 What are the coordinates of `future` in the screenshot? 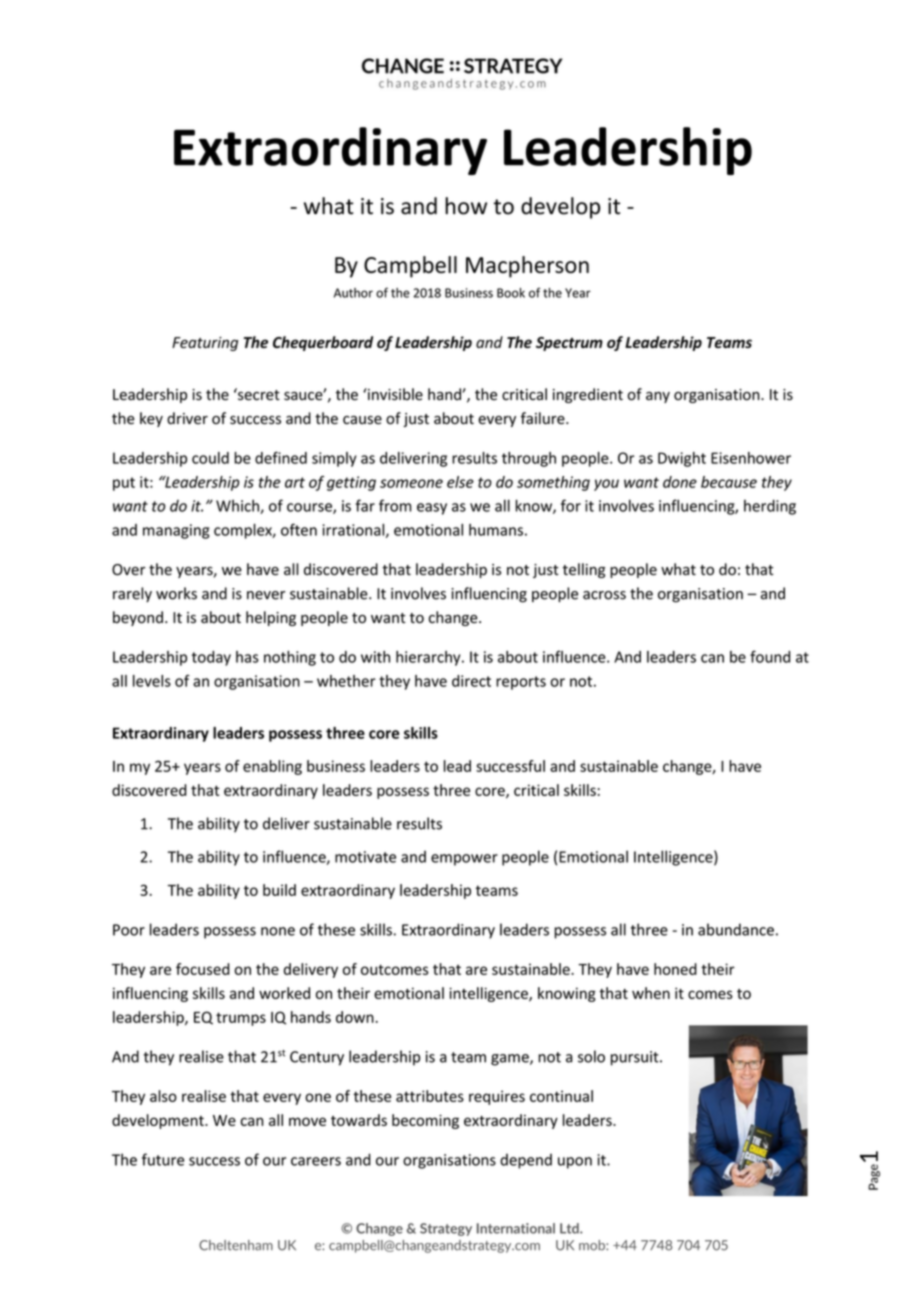 It's located at (163, 1159).
